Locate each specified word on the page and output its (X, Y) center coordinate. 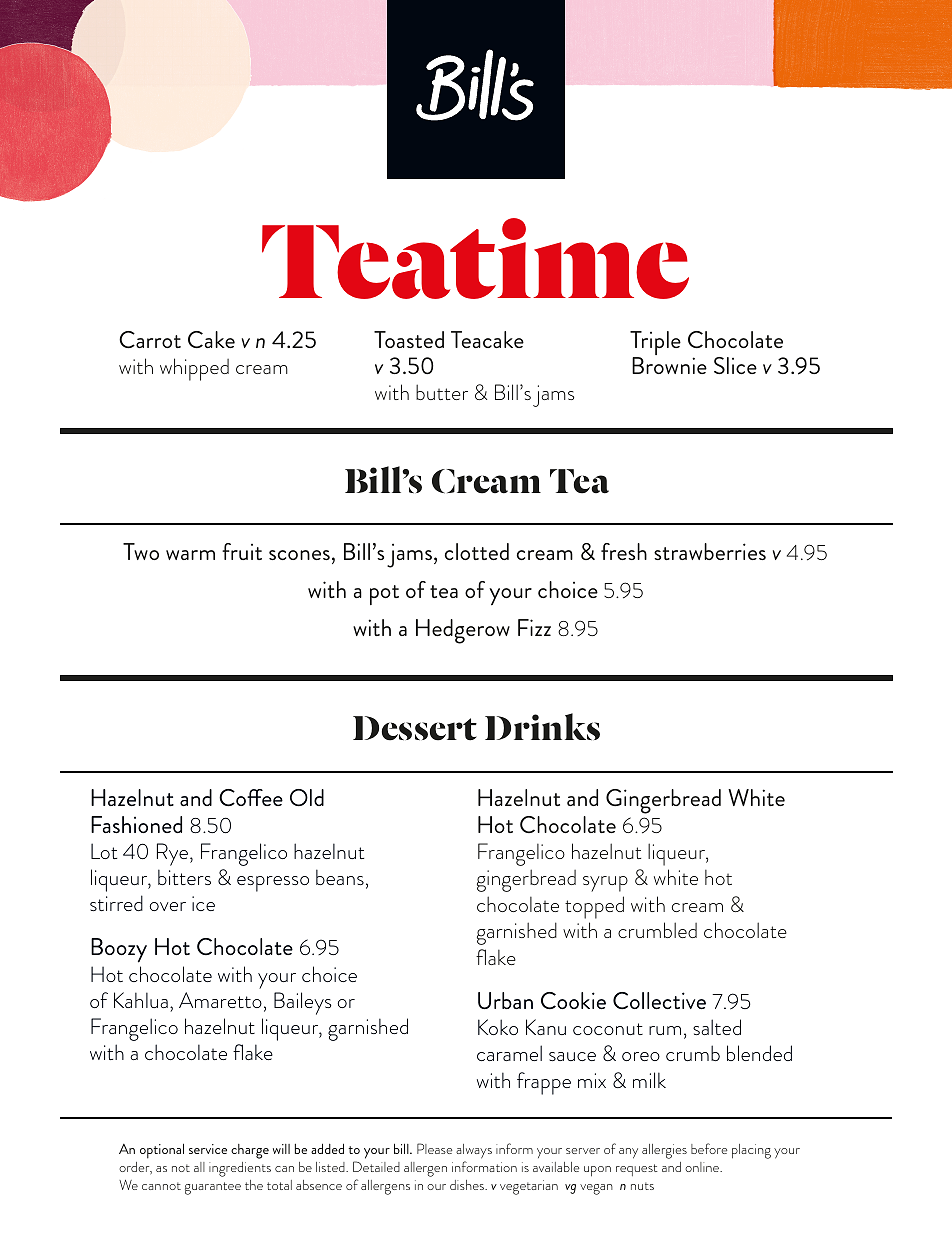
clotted (477, 551)
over (168, 906)
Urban (505, 1000)
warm (190, 555)
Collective (659, 1001)
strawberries (710, 551)
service (208, 1149)
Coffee (251, 798)
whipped (194, 369)
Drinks (542, 726)
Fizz (534, 627)
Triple (655, 344)
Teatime (475, 258)
